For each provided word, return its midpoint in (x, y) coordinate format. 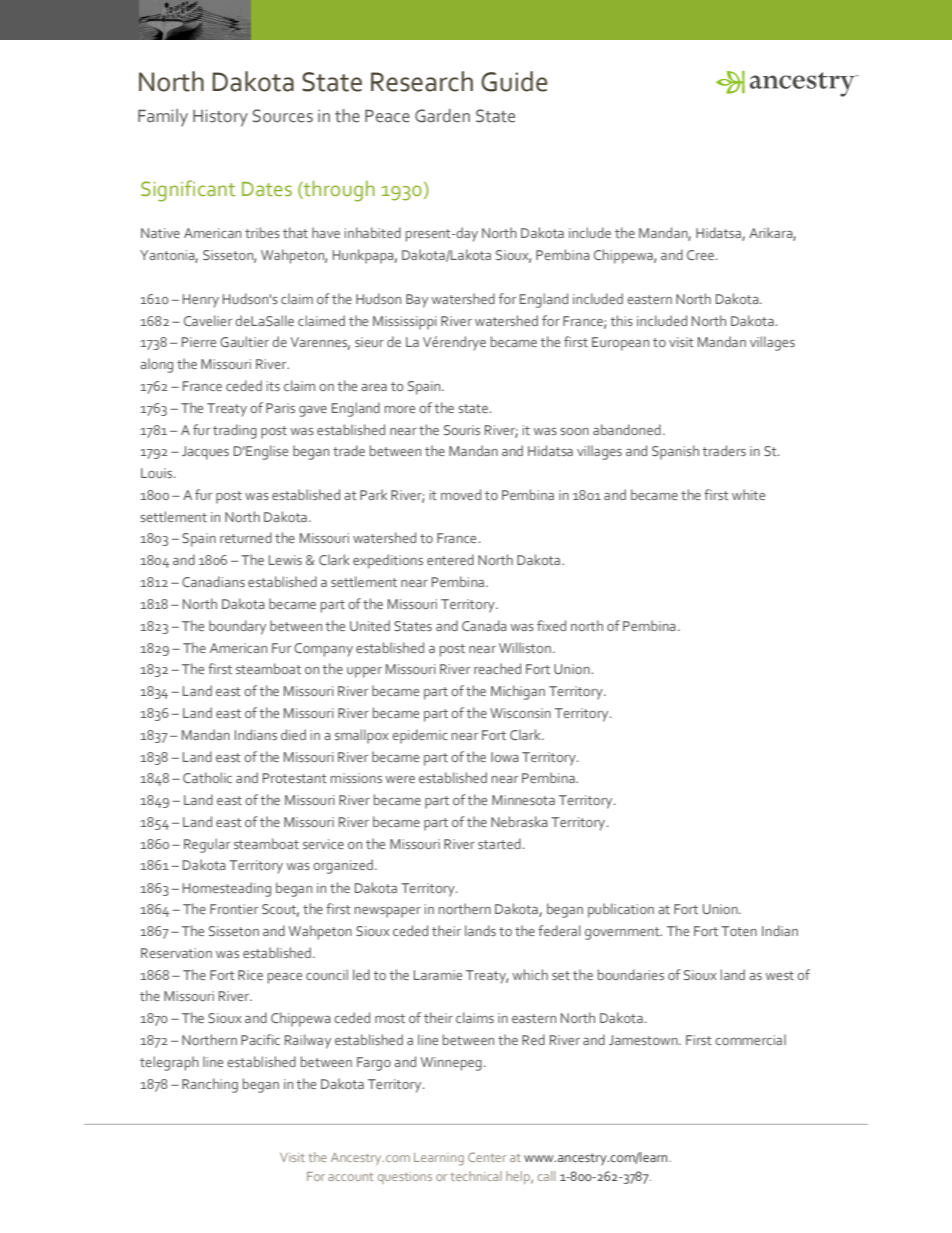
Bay (417, 301)
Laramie (438, 975)
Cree (702, 255)
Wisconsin (520, 713)
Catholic (207, 777)
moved (461, 494)
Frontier (234, 909)
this (621, 320)
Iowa (505, 757)
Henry (201, 301)
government (623, 933)
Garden (442, 116)
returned (246, 537)
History (220, 118)
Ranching (210, 1085)
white (748, 494)
